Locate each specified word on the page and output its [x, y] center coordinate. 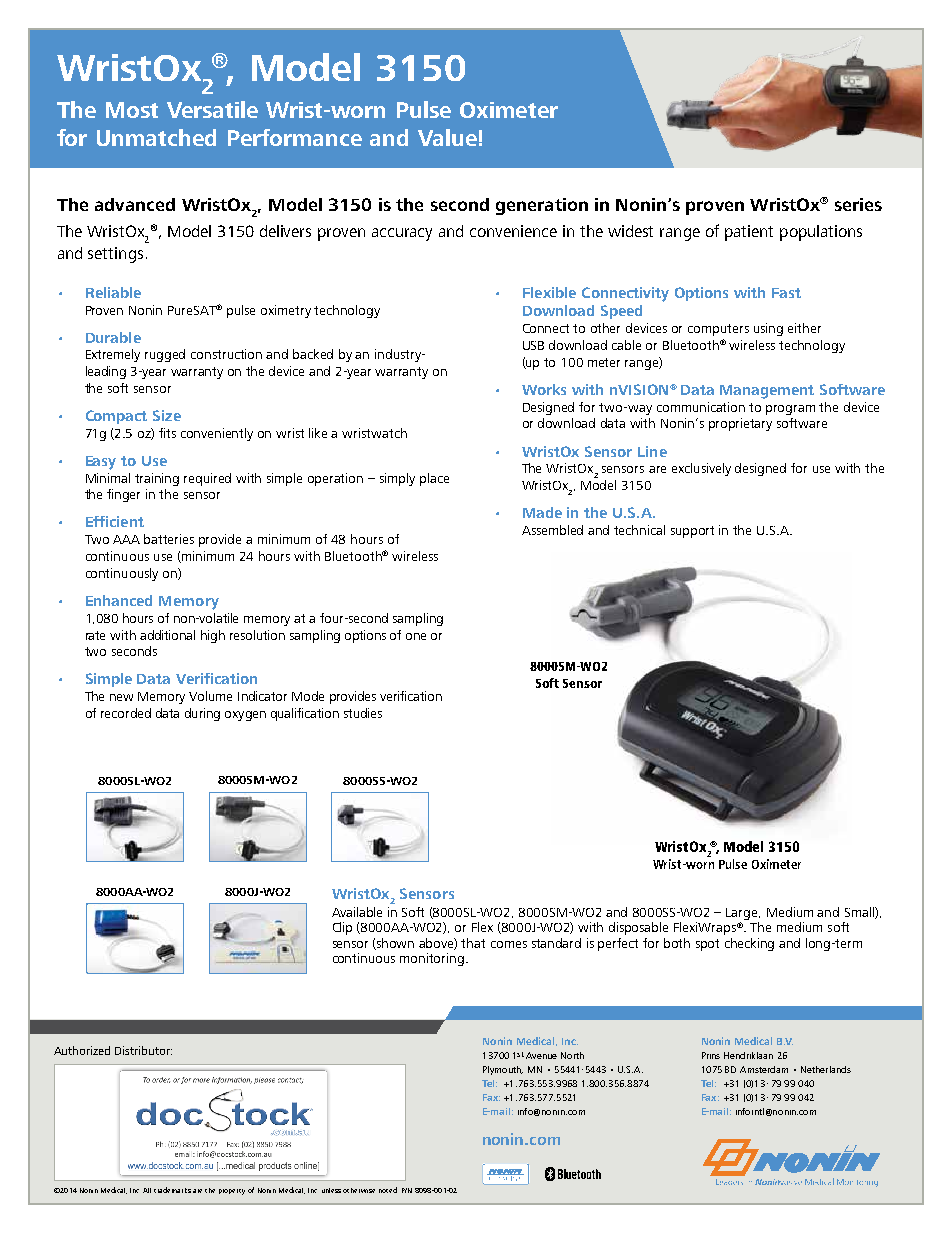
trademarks [172, 1190]
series [858, 204]
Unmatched [156, 137]
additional [167, 635]
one [416, 636]
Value [447, 137]
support [692, 532]
